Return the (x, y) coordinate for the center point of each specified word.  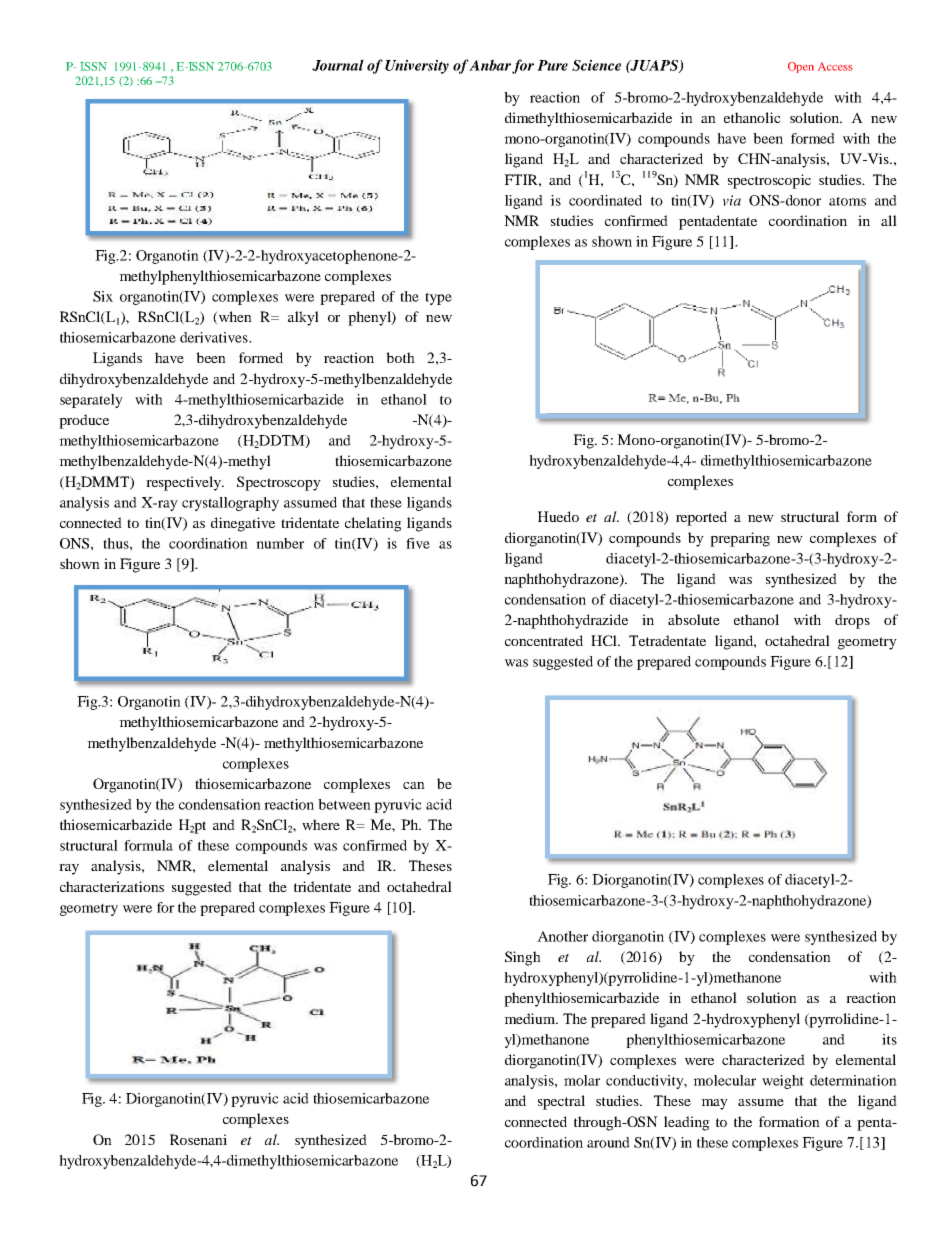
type (438, 298)
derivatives (215, 337)
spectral (561, 1102)
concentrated (544, 640)
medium (531, 1018)
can (414, 785)
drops (852, 621)
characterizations (112, 886)
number (280, 543)
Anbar (490, 65)
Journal (338, 65)
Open (801, 67)
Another (562, 936)
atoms (847, 201)
